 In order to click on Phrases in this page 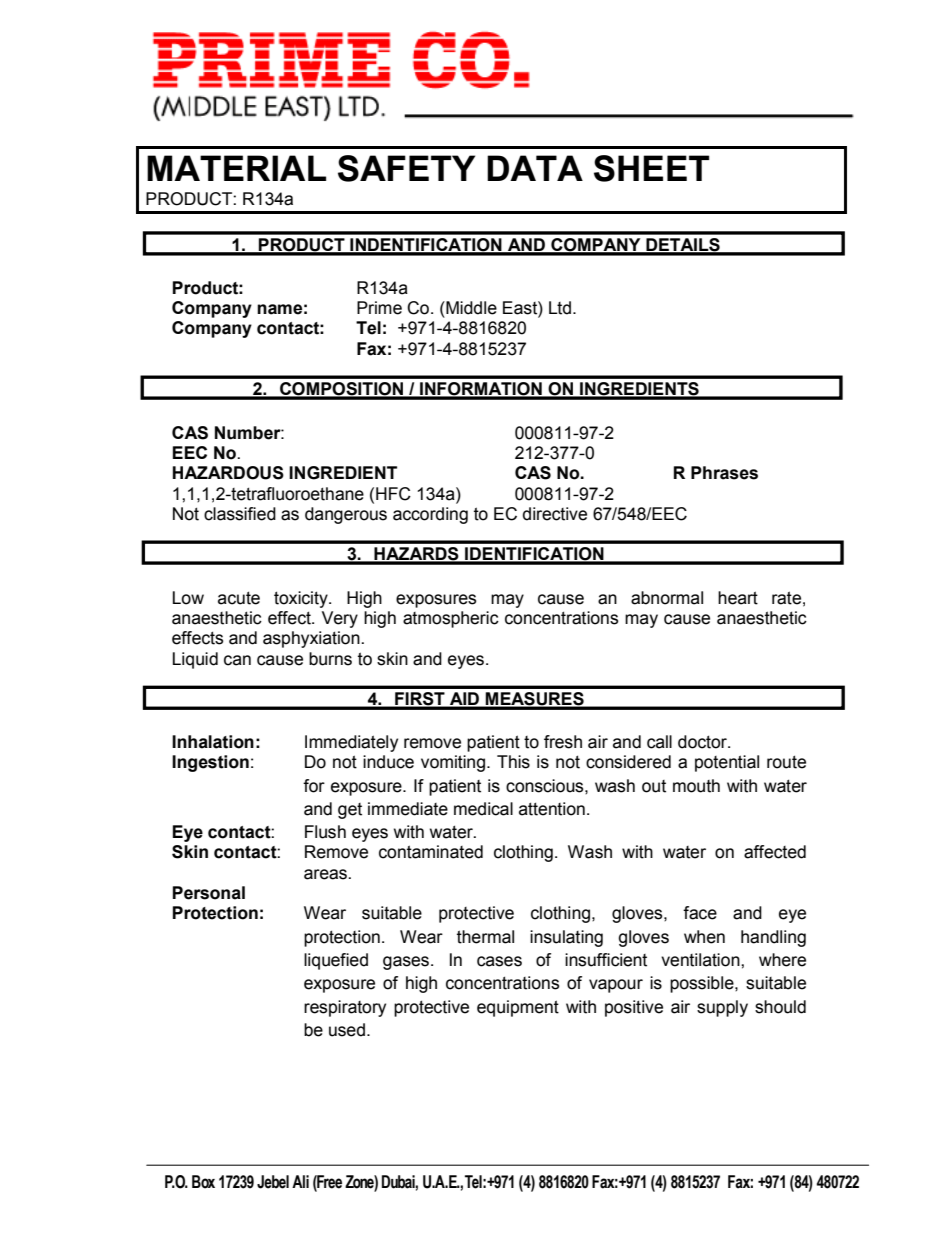, I will do `click(724, 473)`.
